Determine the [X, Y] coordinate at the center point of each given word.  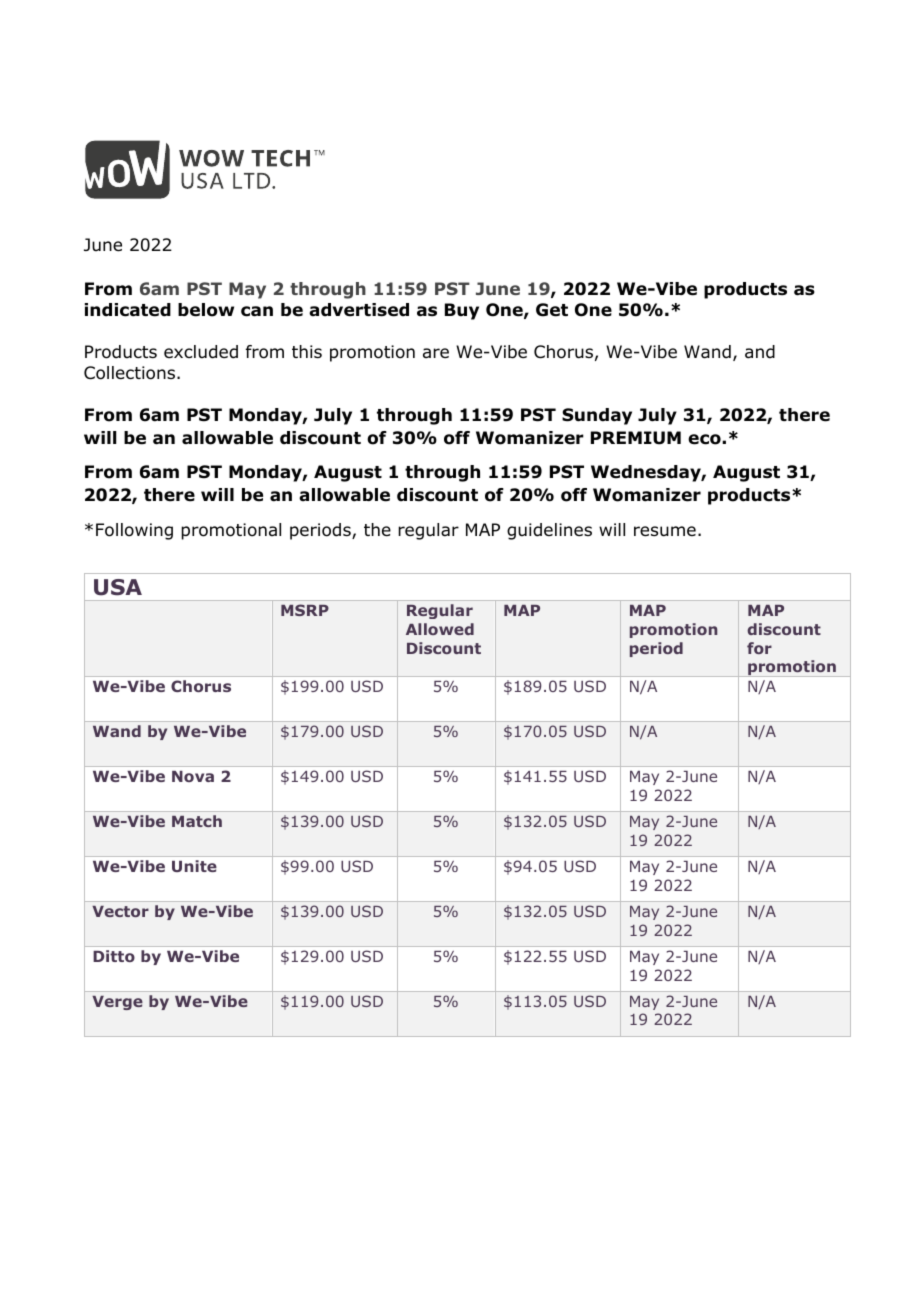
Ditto [114, 956]
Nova [193, 776]
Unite [194, 866]
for [759, 648]
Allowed [440, 629]
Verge [117, 1003]
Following [134, 531]
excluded [201, 352]
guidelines [549, 531]
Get [552, 310]
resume [665, 531]
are [436, 353]
